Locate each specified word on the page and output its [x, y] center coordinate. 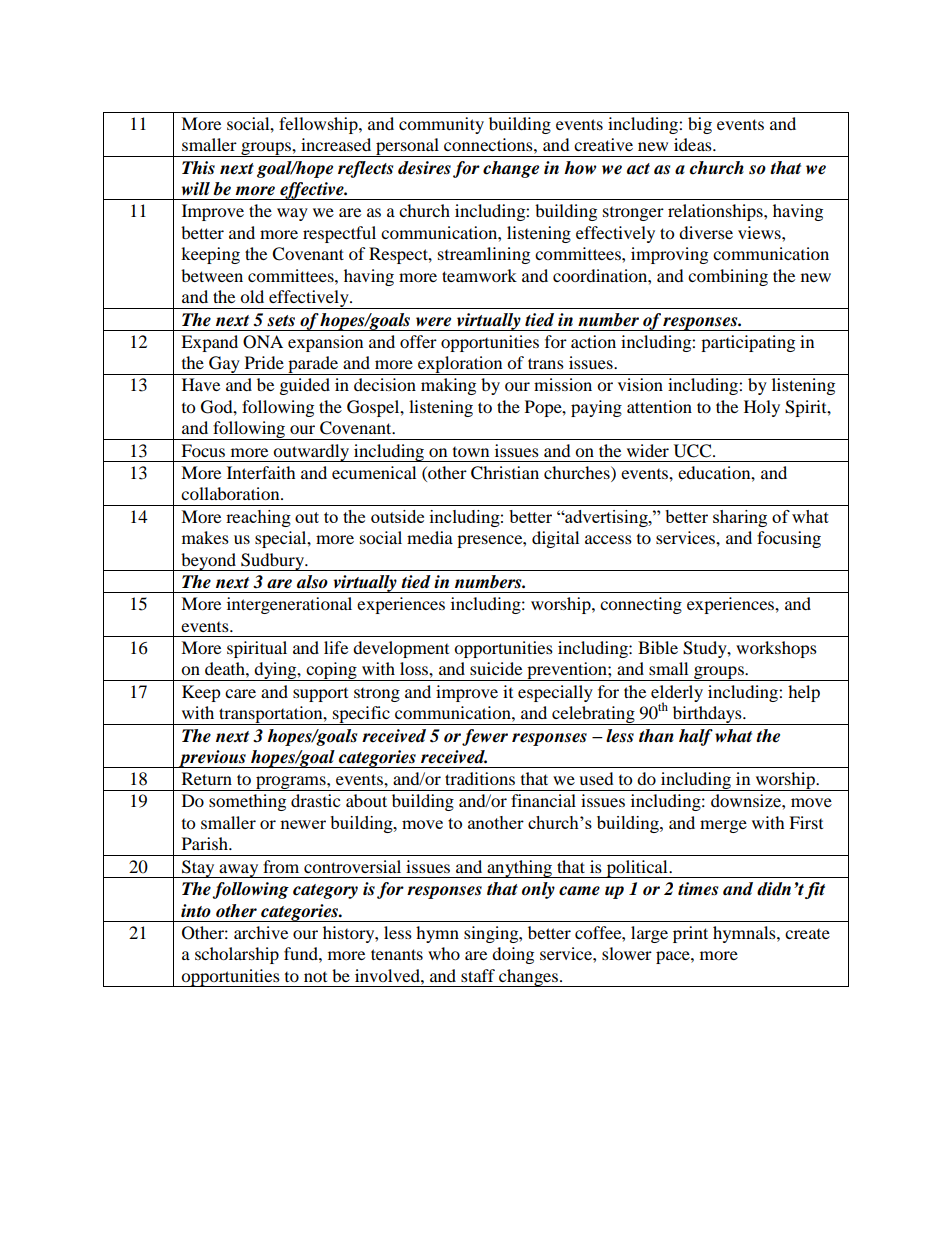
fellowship [319, 125]
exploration [460, 365]
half [696, 737]
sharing [740, 518]
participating [748, 343]
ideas [694, 144]
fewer [485, 737]
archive [261, 932]
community [441, 125]
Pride [264, 362]
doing [513, 955]
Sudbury [272, 562]
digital [555, 539]
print [690, 934]
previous [212, 759]
